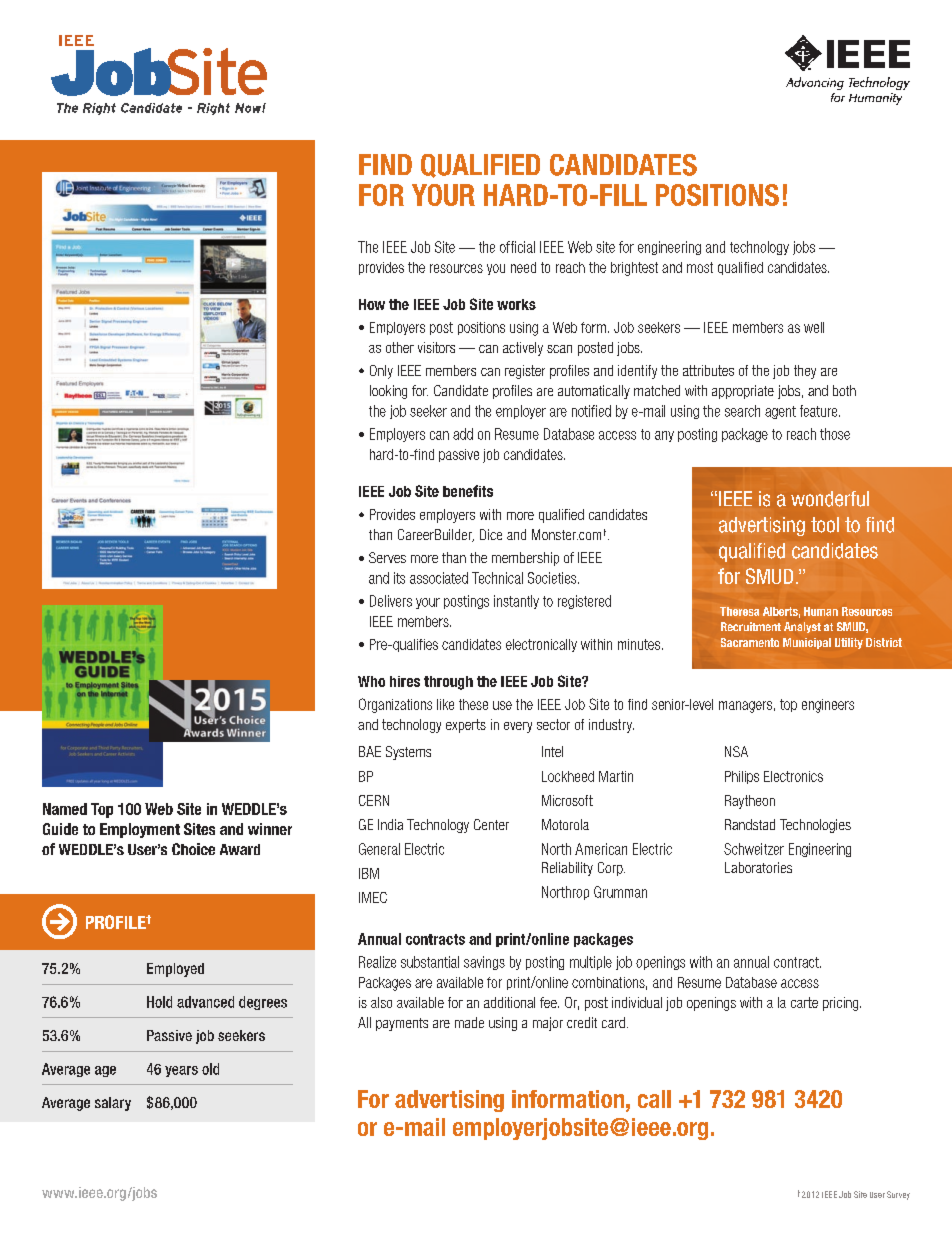  What do you see at coordinates (468, 491) in the screenshot?
I see `benefits` at bounding box center [468, 491].
